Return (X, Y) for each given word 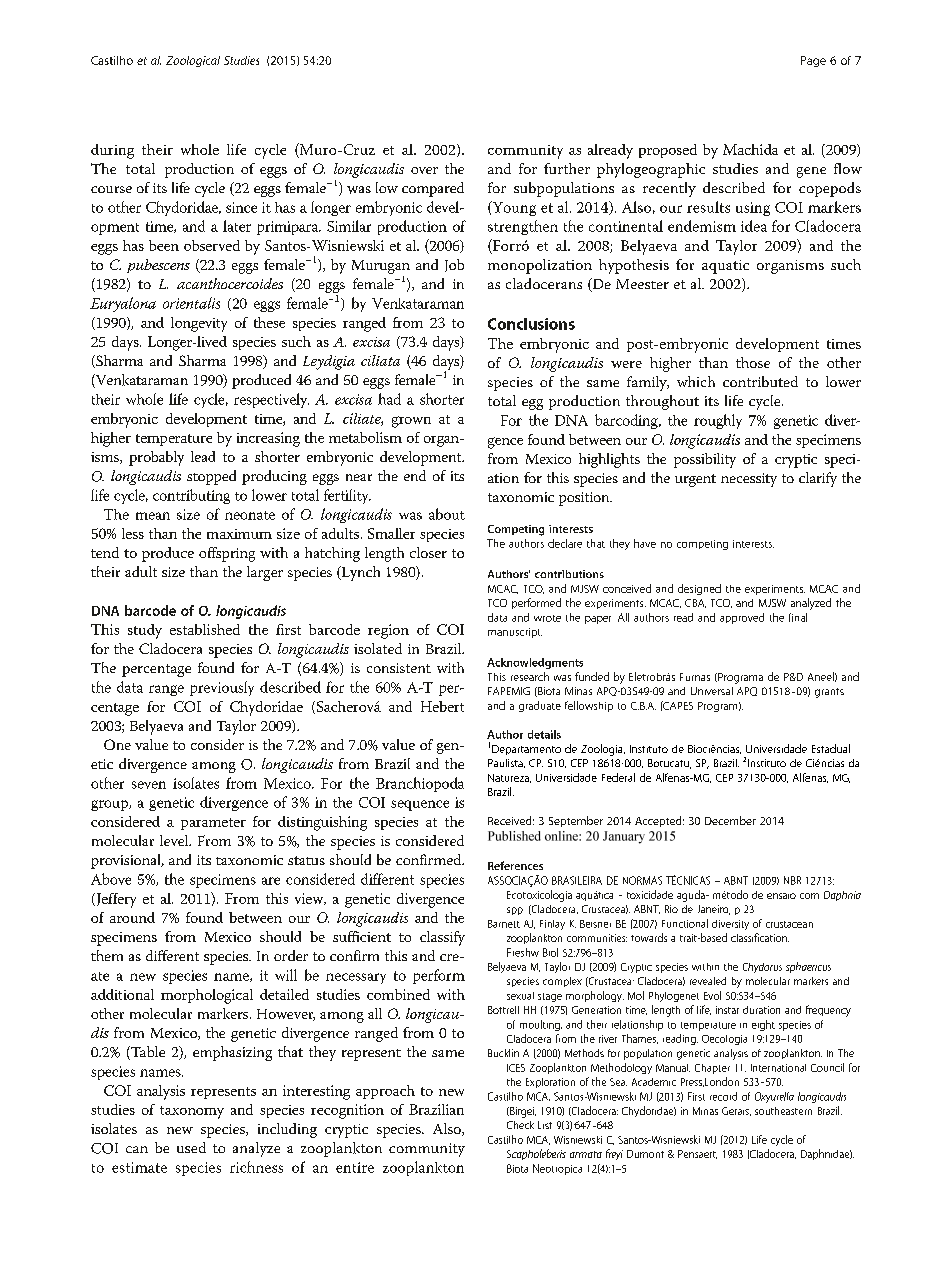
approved (742, 618)
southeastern (783, 1111)
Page (813, 61)
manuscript (515, 633)
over (424, 170)
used (191, 1147)
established (205, 629)
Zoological (193, 61)
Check (520, 1125)
